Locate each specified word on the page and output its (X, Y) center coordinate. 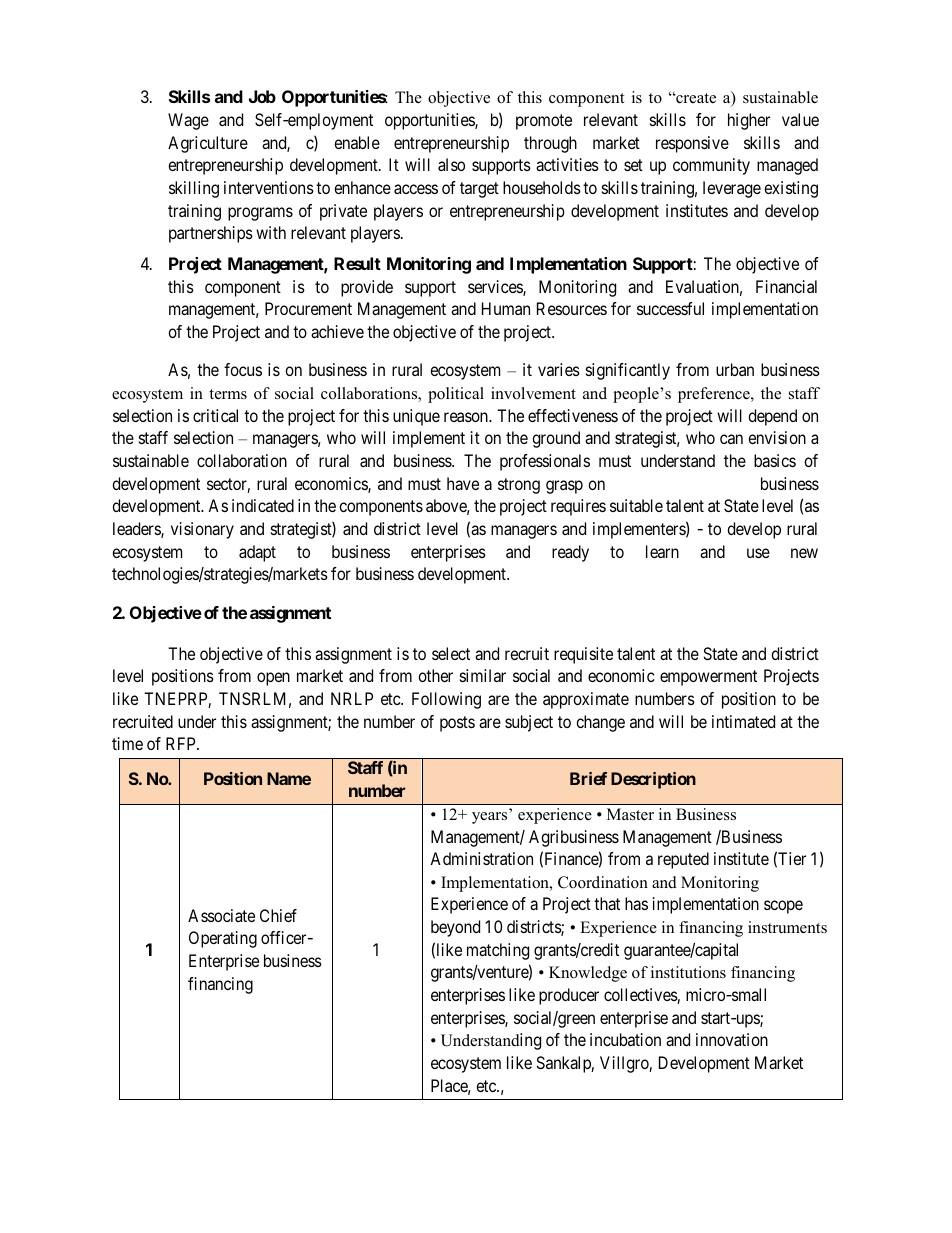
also (451, 164)
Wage (188, 121)
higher (749, 121)
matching (498, 951)
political (456, 395)
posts (457, 724)
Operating (223, 939)
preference (715, 395)
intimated (743, 721)
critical (215, 415)
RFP (182, 743)
